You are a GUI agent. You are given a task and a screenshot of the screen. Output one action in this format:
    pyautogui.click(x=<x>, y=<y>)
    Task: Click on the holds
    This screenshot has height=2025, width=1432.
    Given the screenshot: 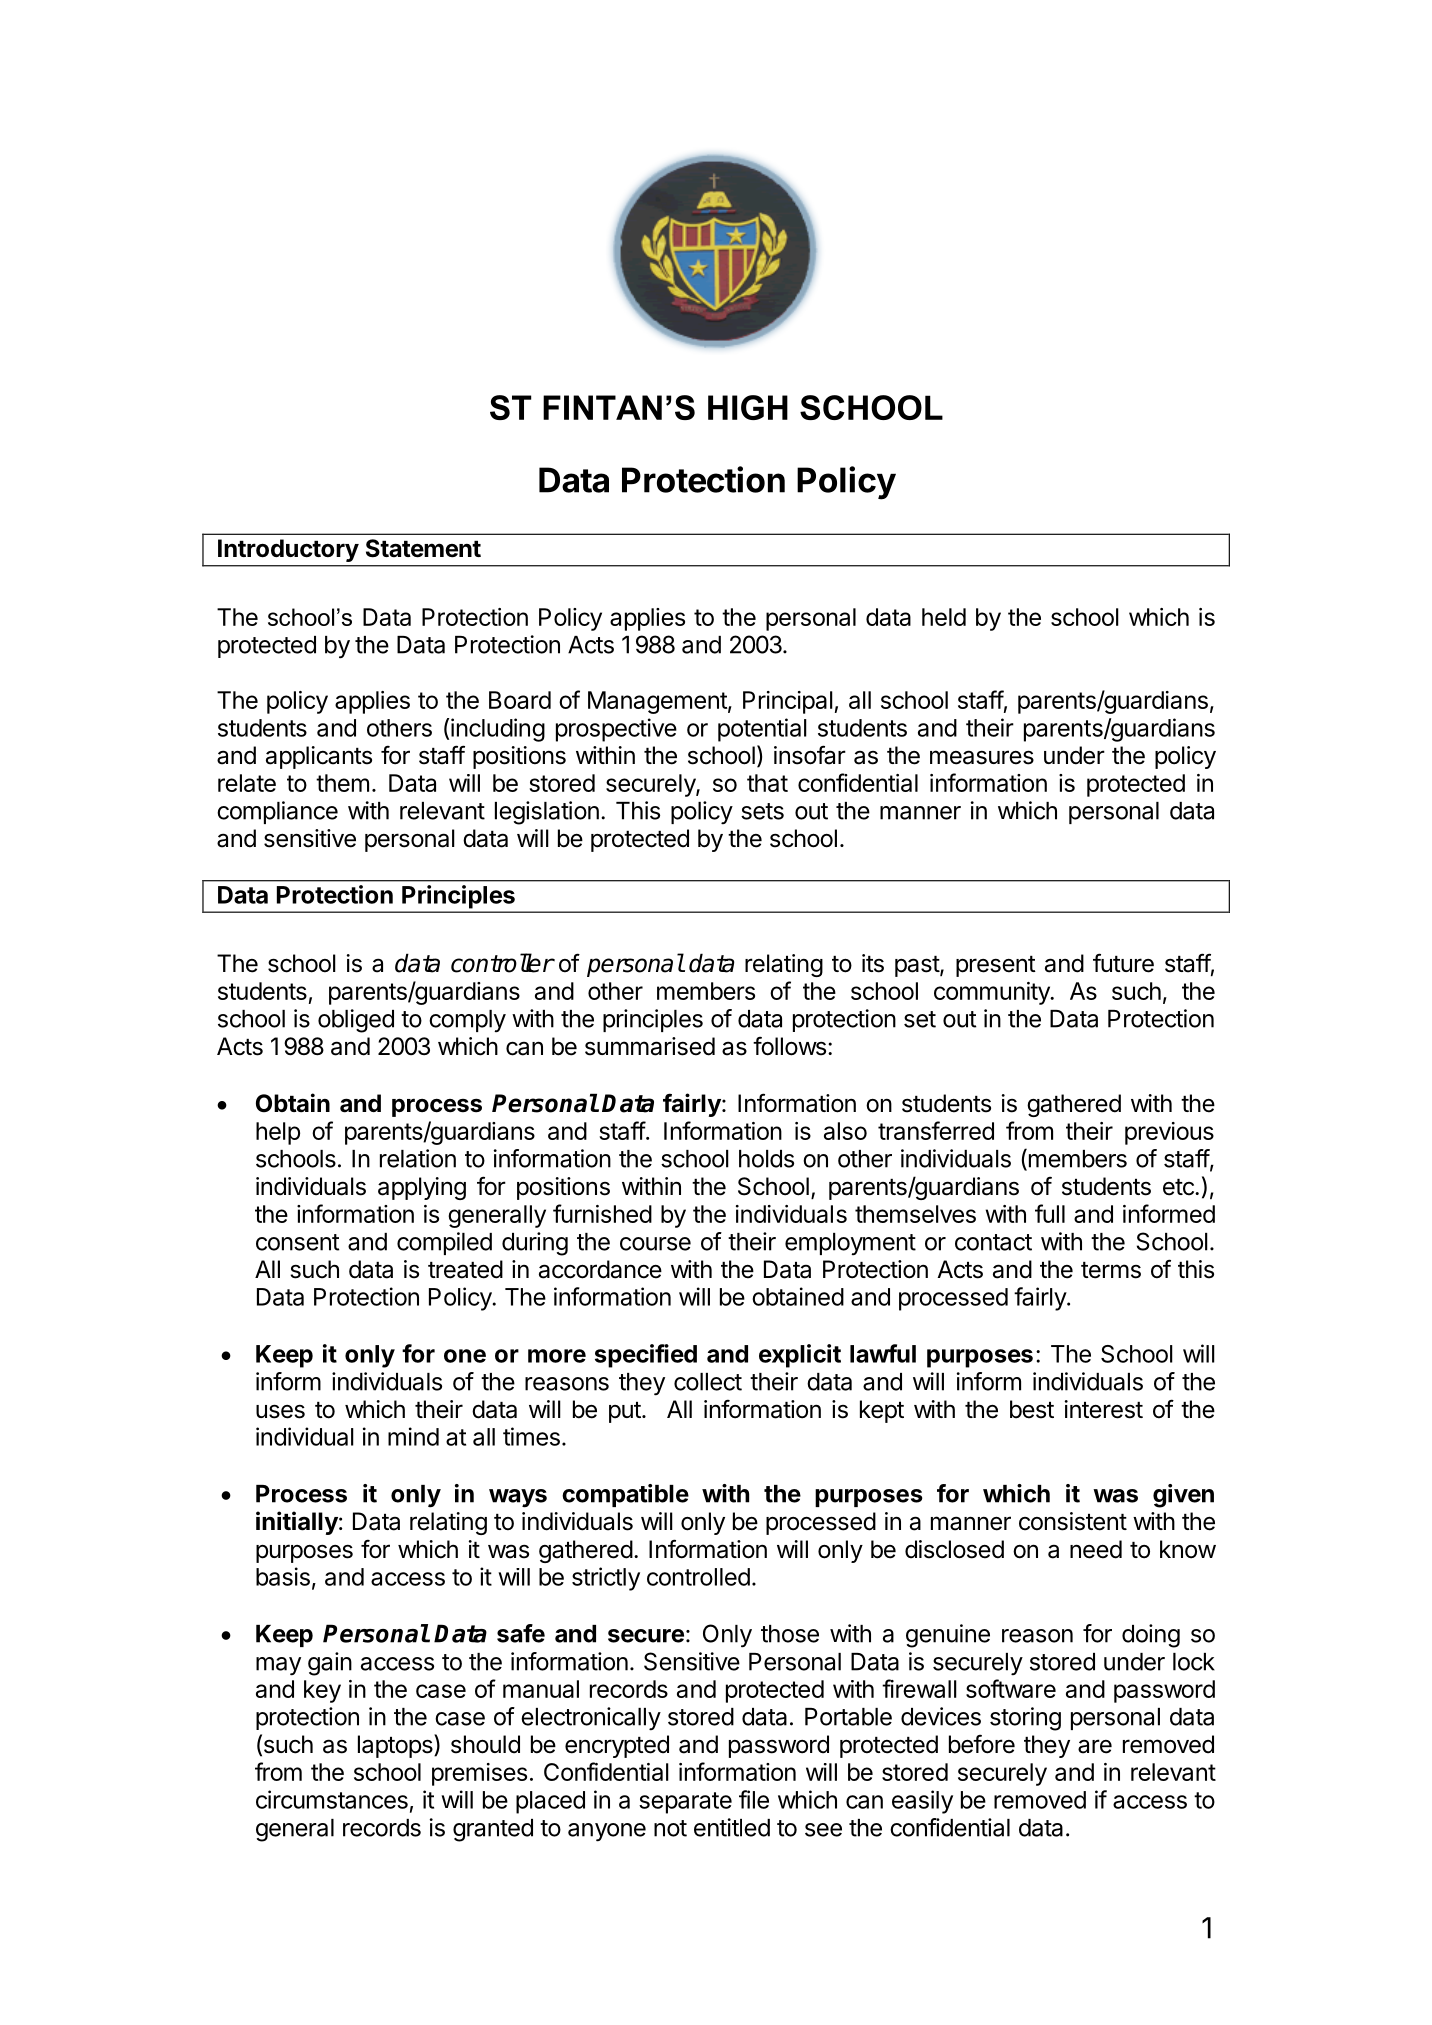 What is the action you would take?
    pyautogui.click(x=766, y=1159)
